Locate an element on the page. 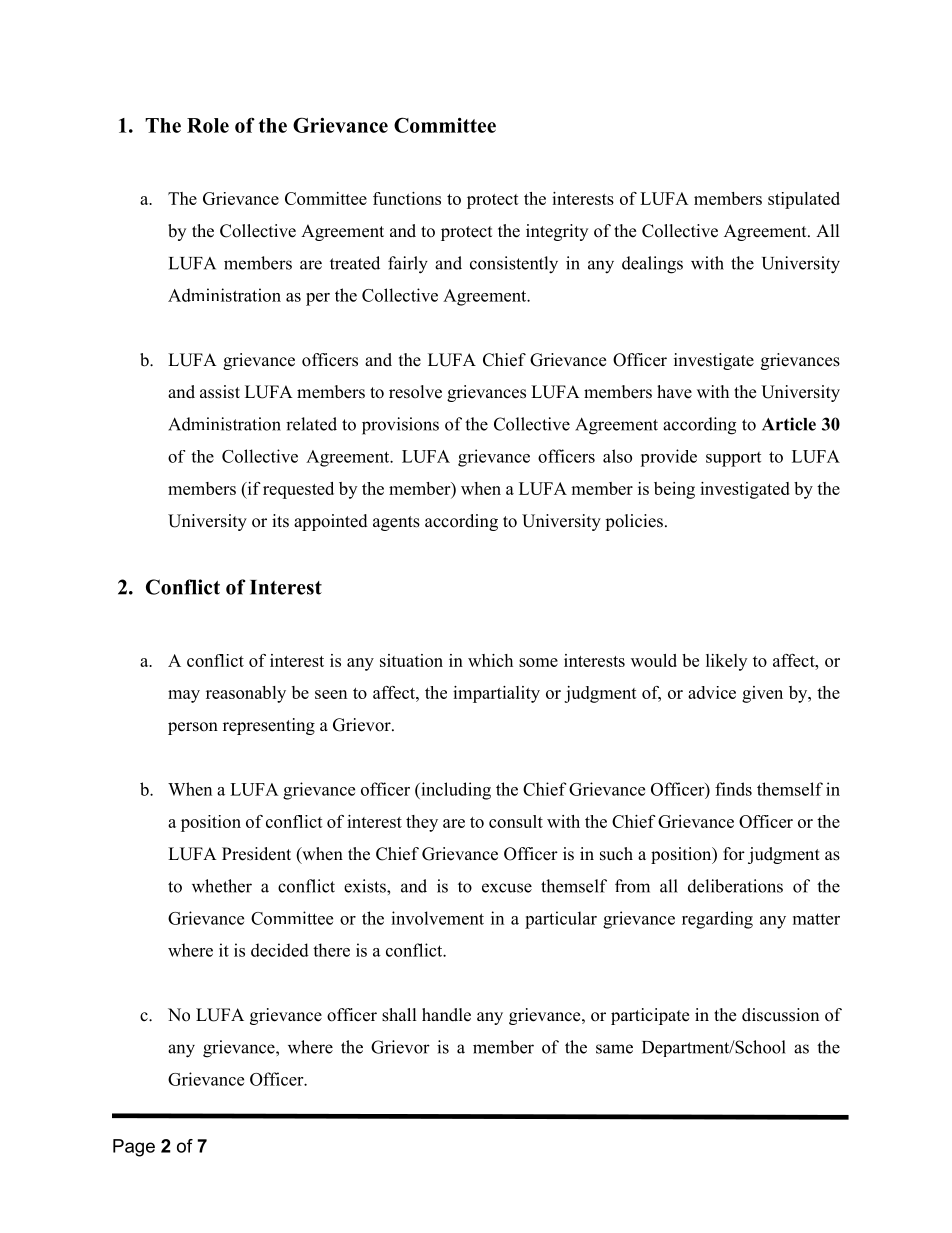 Image resolution: width=952 pixels, height=1233 pixels. Role is located at coordinates (208, 125).
